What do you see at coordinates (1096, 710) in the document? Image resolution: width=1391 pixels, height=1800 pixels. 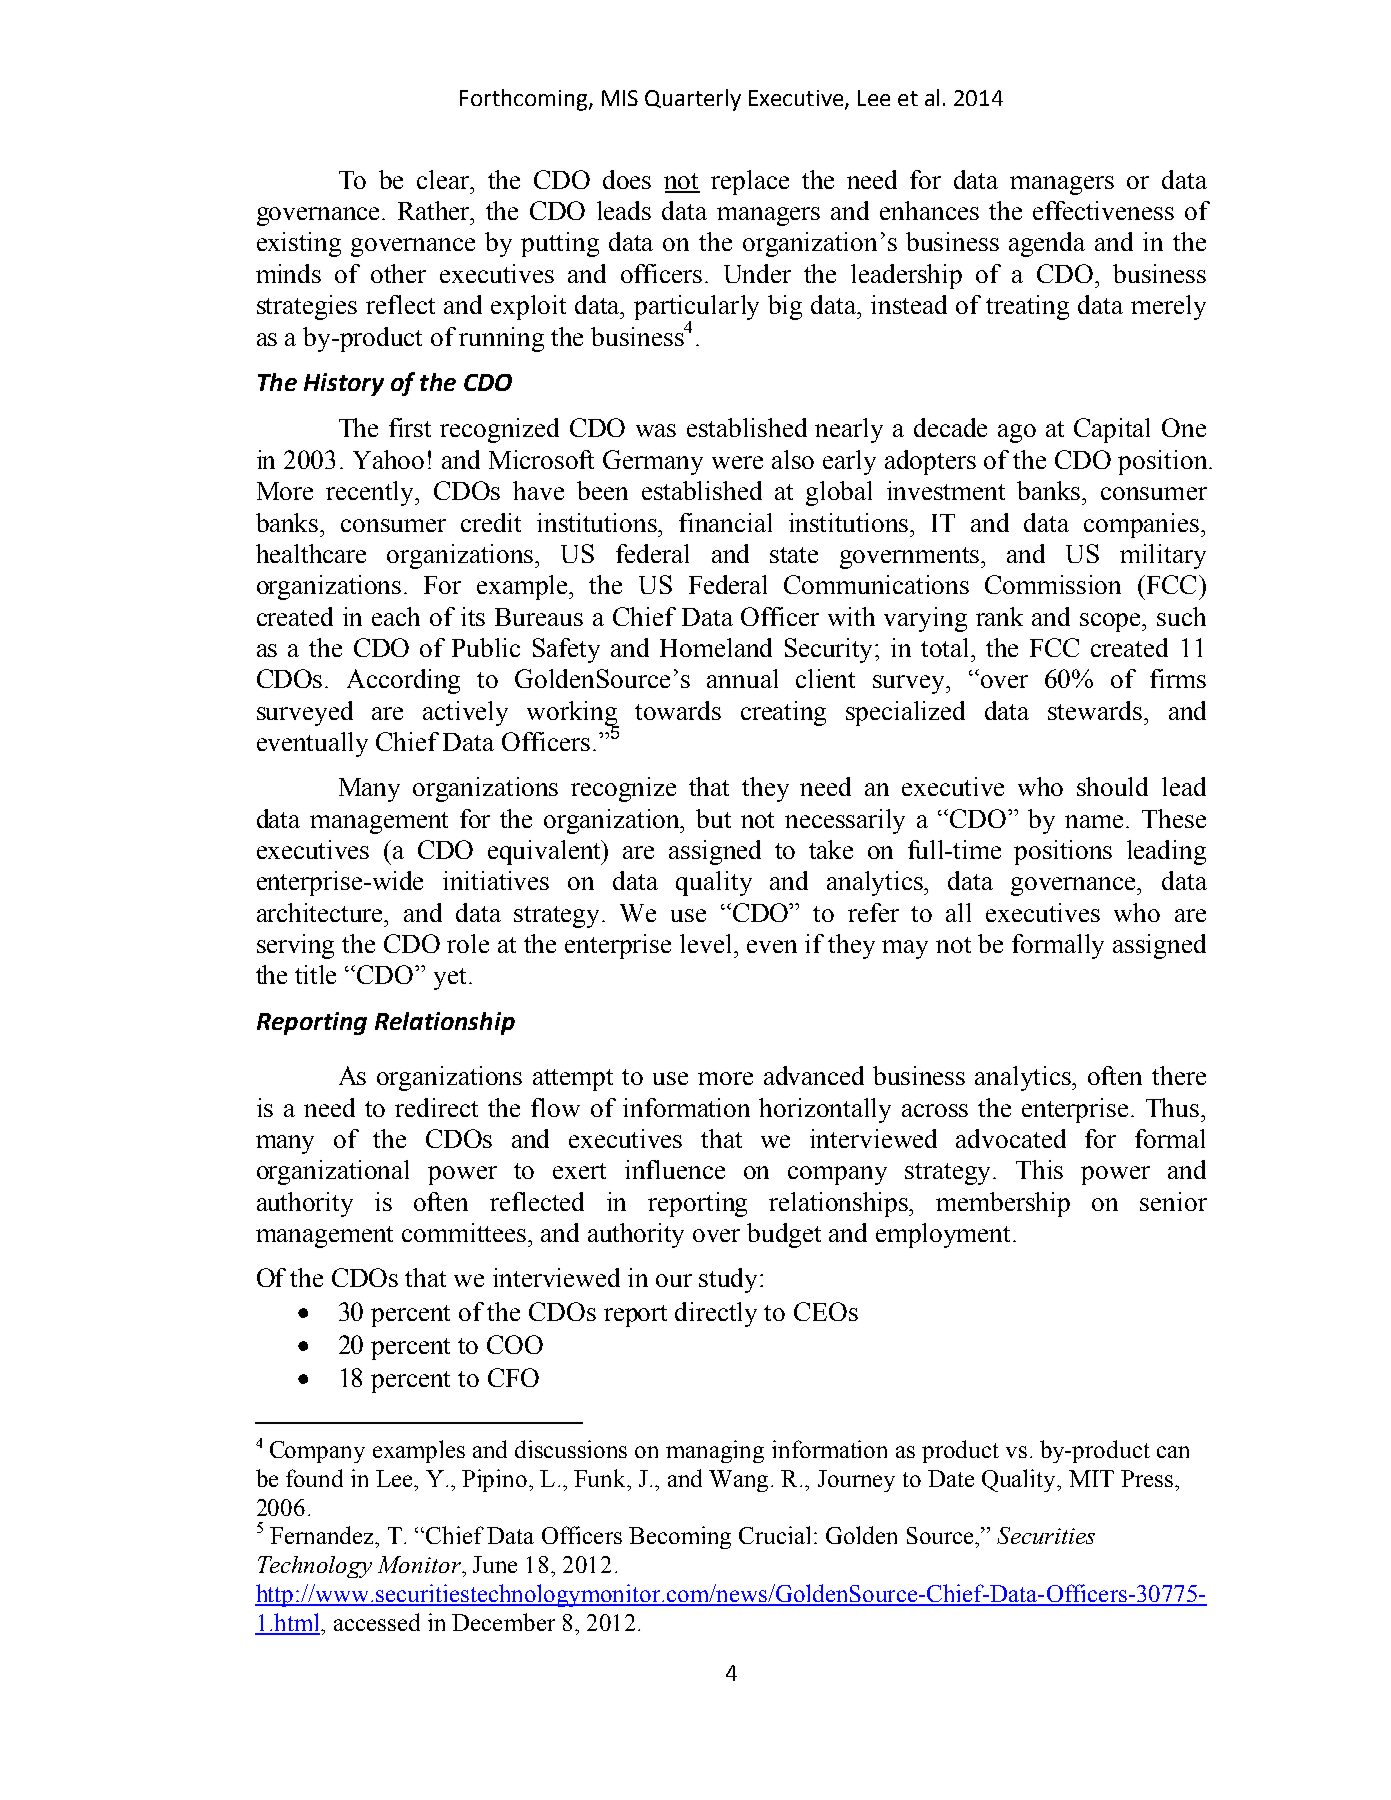 I see `stewards` at bounding box center [1096, 710].
